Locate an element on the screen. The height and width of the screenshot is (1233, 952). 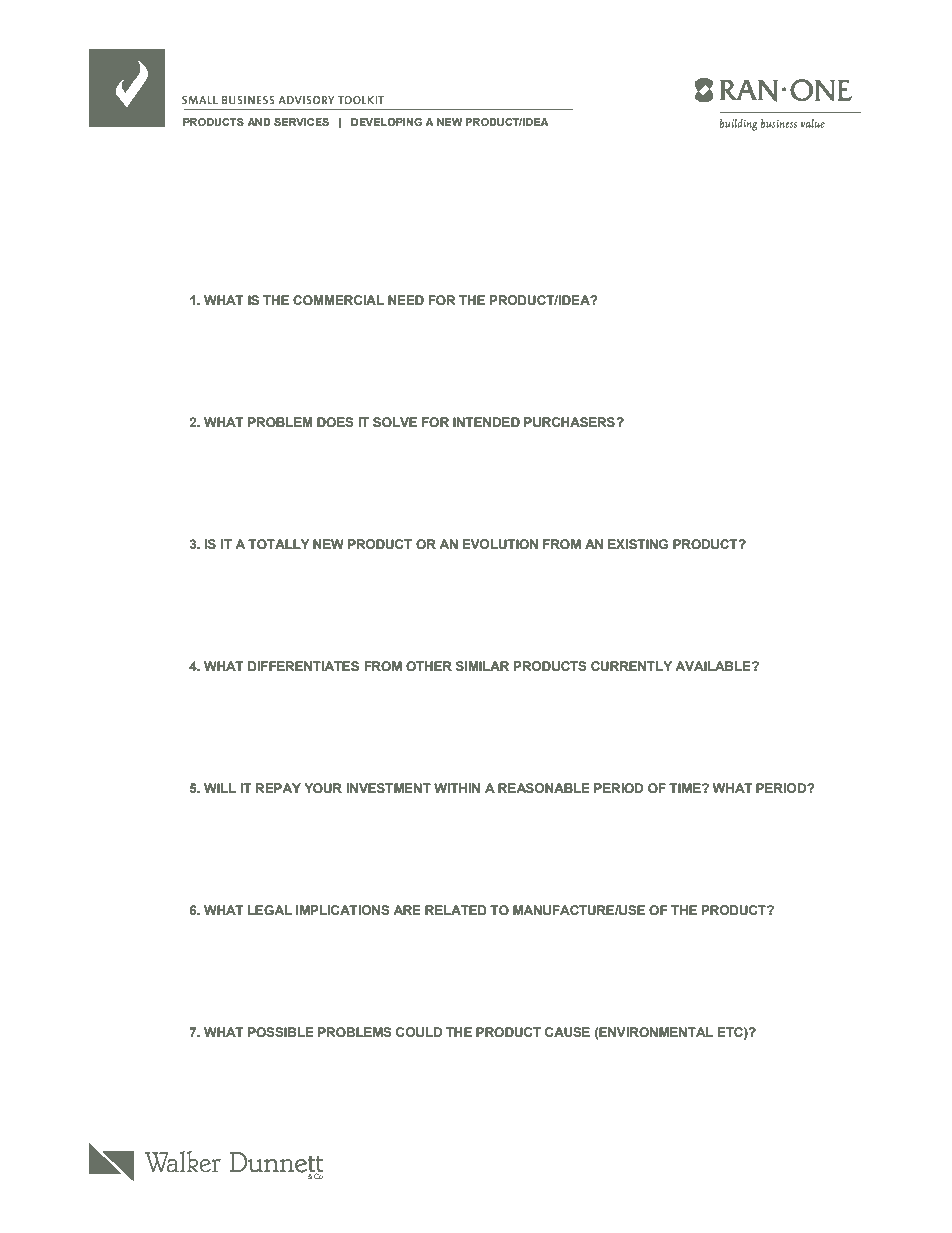
COULD is located at coordinates (419, 1032).
